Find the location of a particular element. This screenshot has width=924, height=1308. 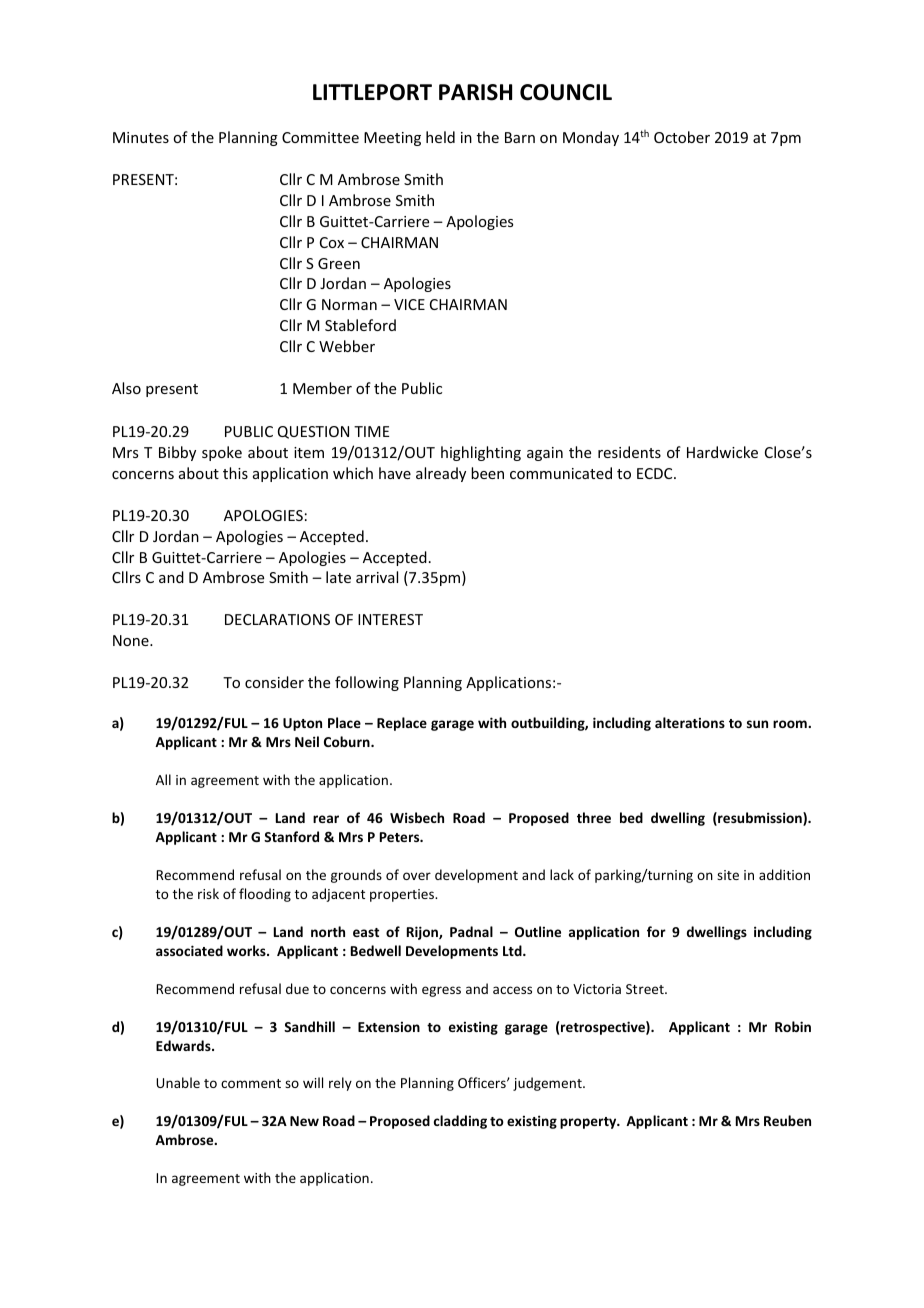

highlighting is located at coordinates (481, 453).
